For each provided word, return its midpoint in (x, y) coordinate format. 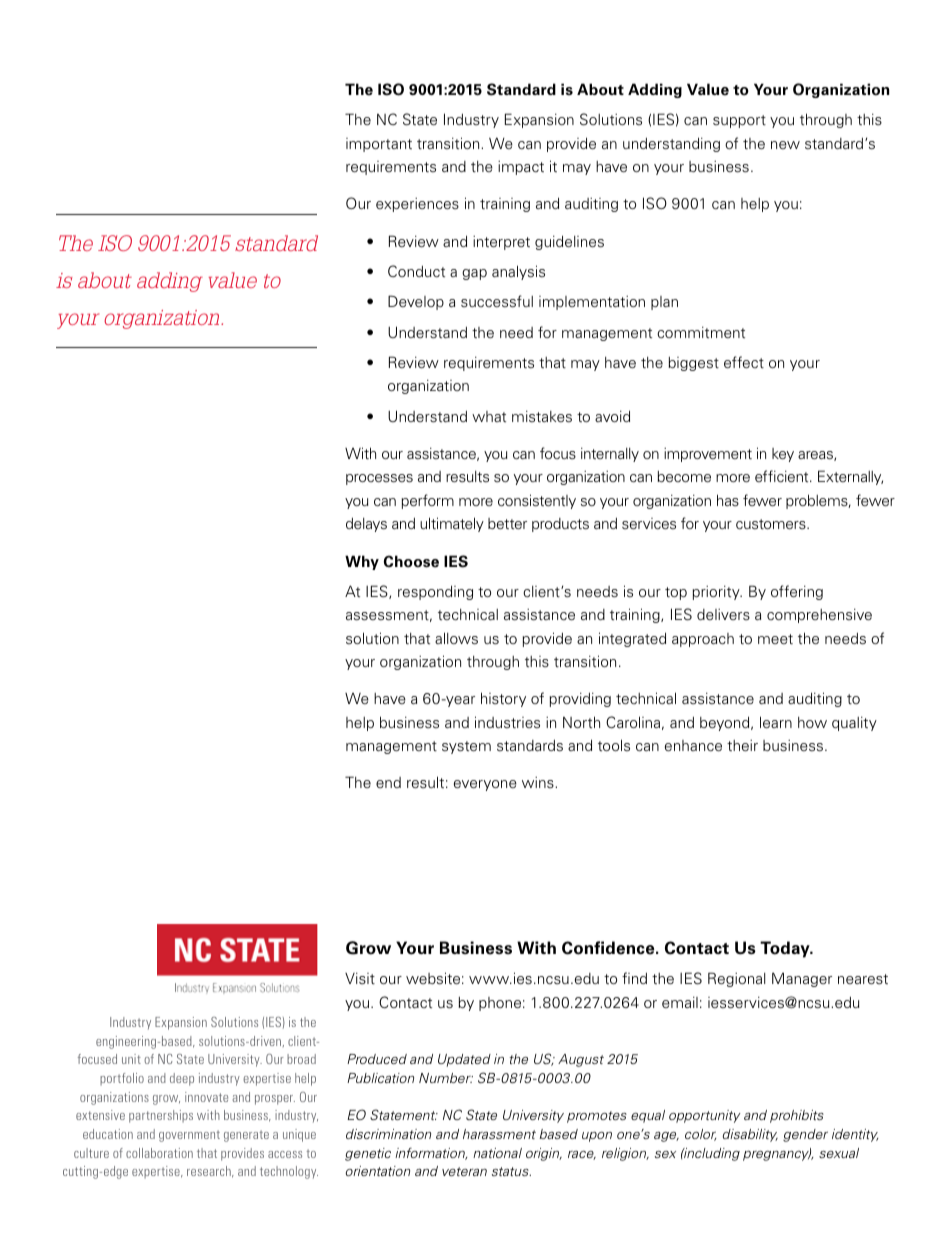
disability (750, 1135)
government (189, 1136)
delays (366, 525)
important (379, 145)
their (742, 745)
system (466, 747)
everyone (485, 785)
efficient (783, 476)
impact (521, 168)
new (785, 145)
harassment (499, 1134)
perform (428, 501)
